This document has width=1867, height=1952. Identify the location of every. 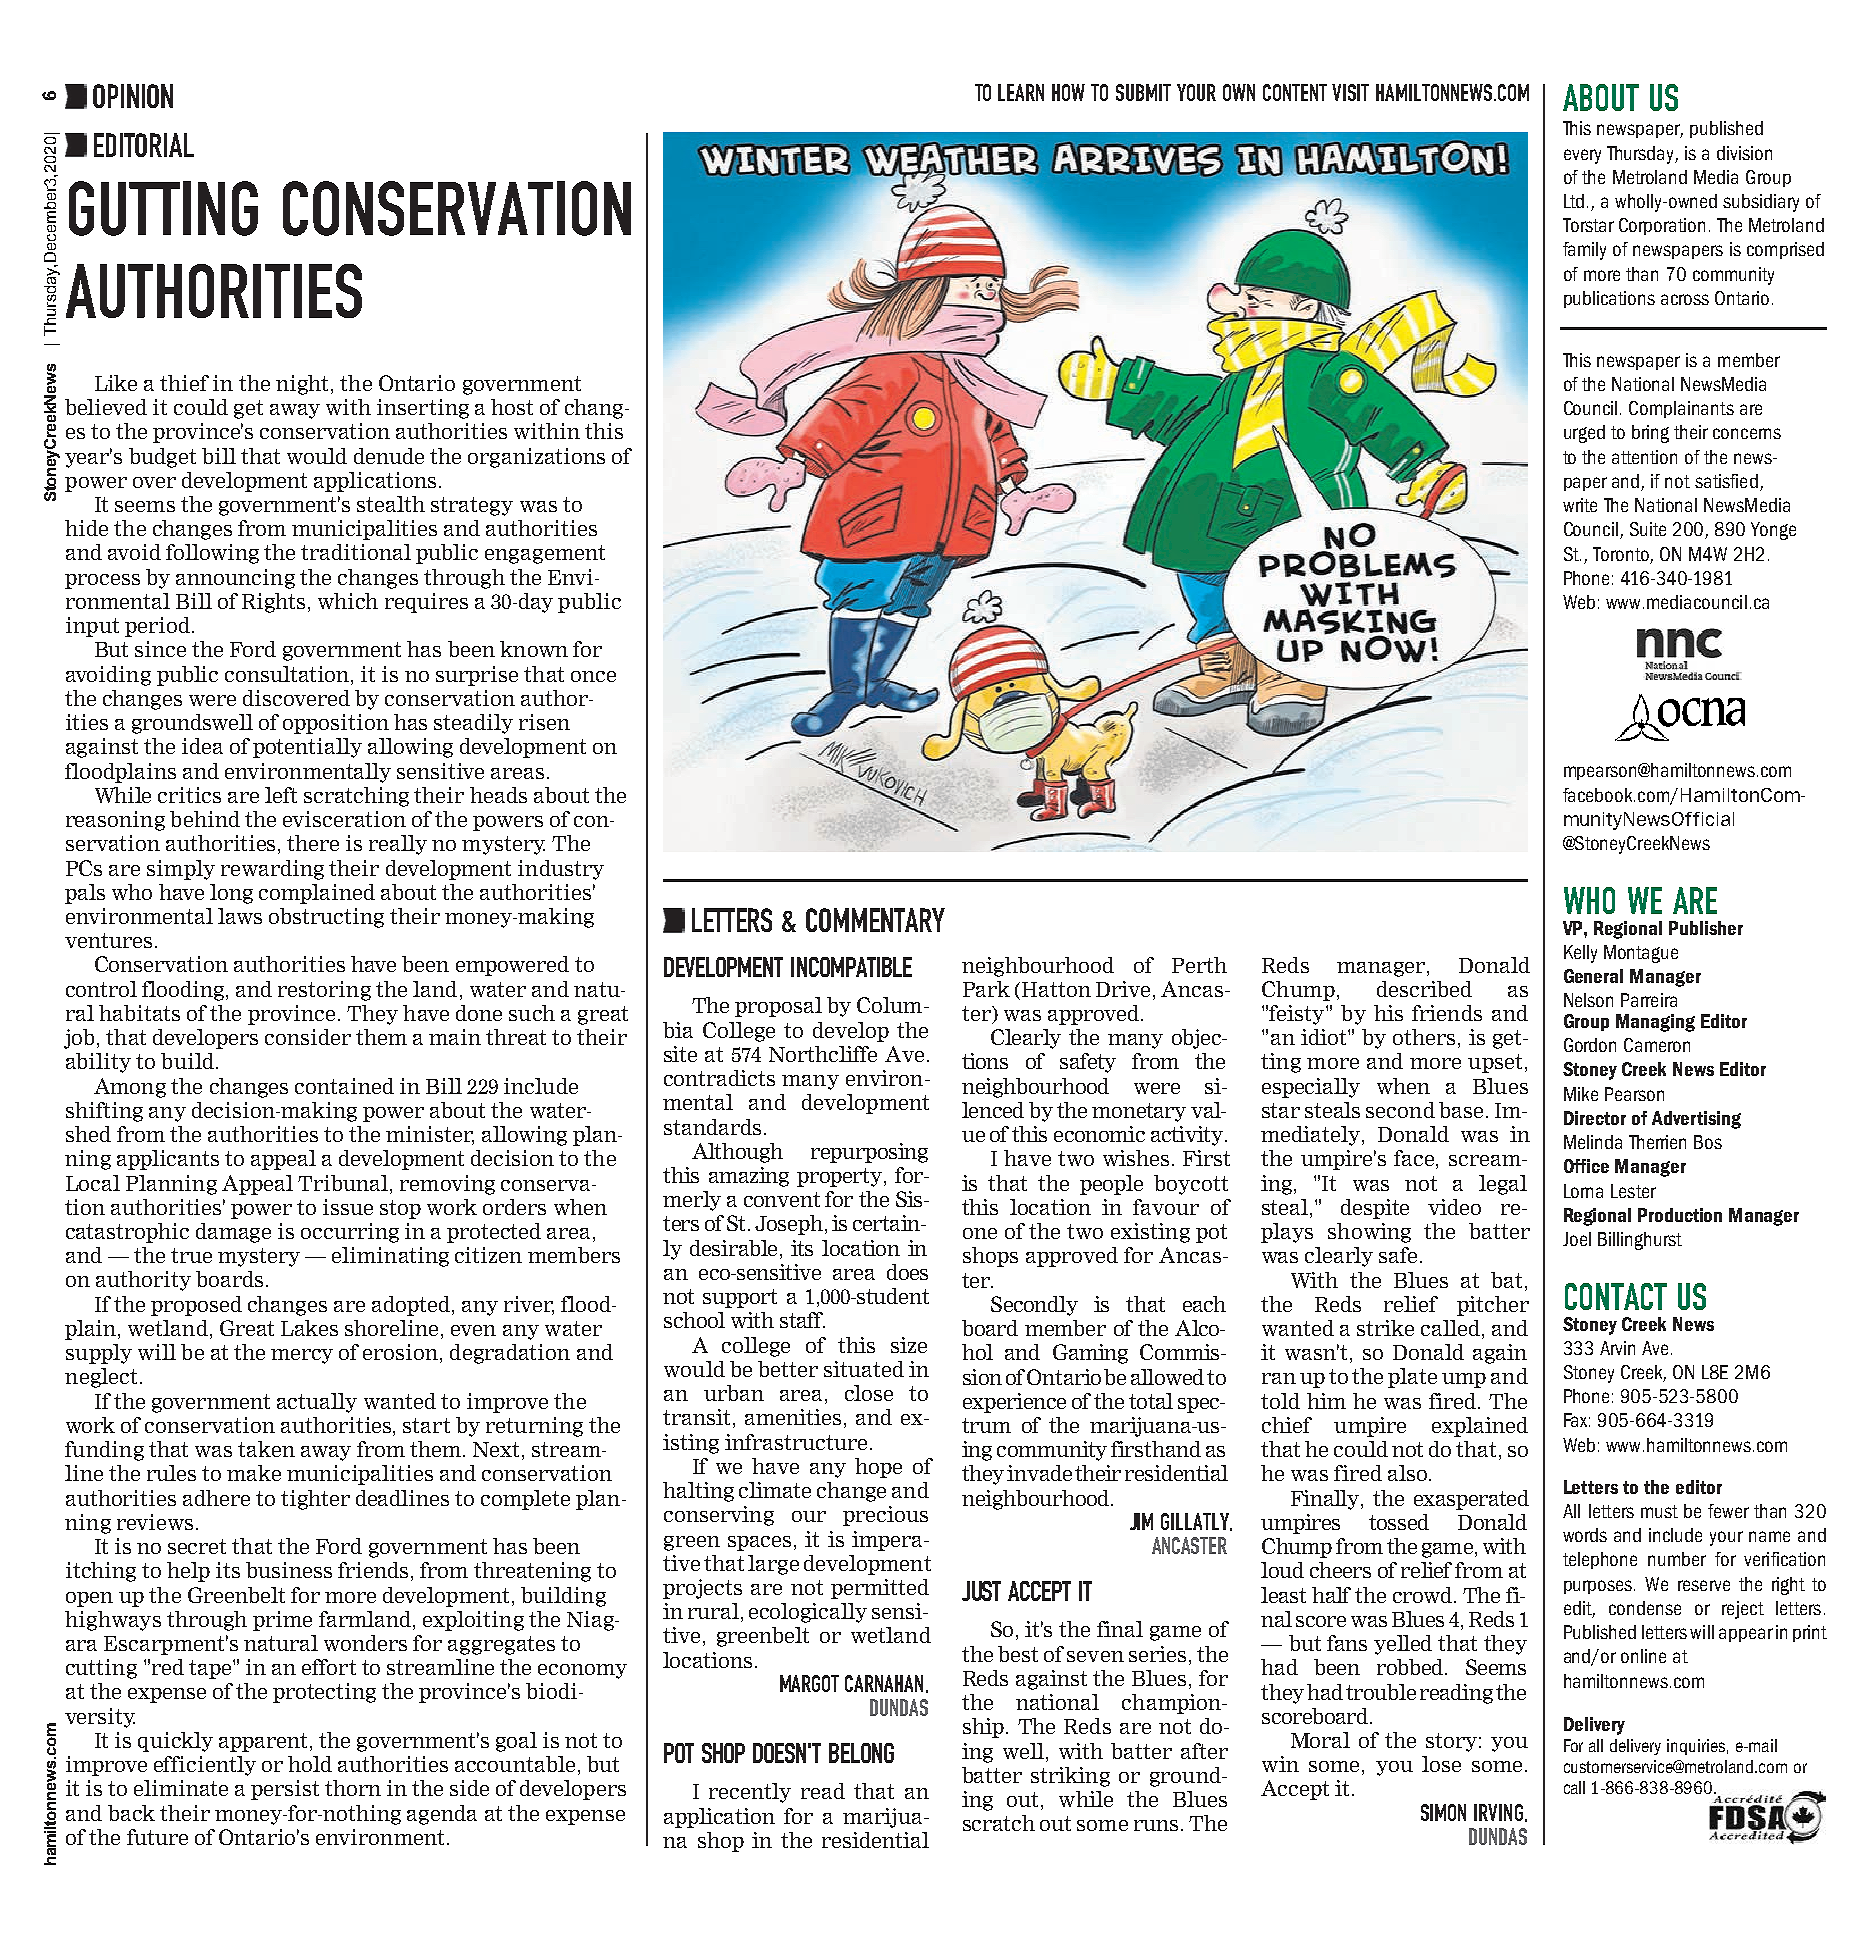
(1582, 156).
